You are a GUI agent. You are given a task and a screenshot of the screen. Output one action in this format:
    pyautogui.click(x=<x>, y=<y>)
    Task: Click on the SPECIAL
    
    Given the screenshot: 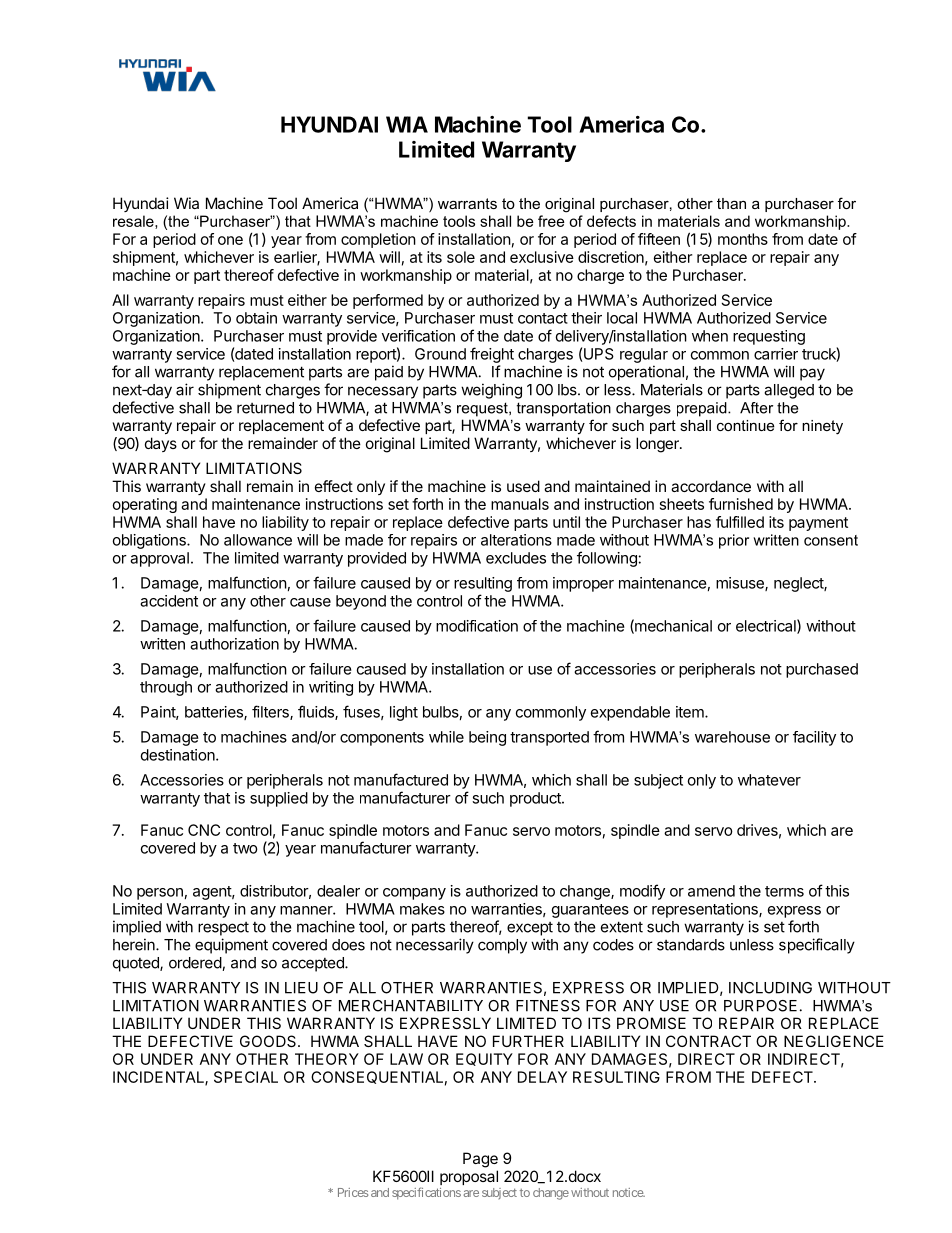 What is the action you would take?
    pyautogui.click(x=246, y=1077)
